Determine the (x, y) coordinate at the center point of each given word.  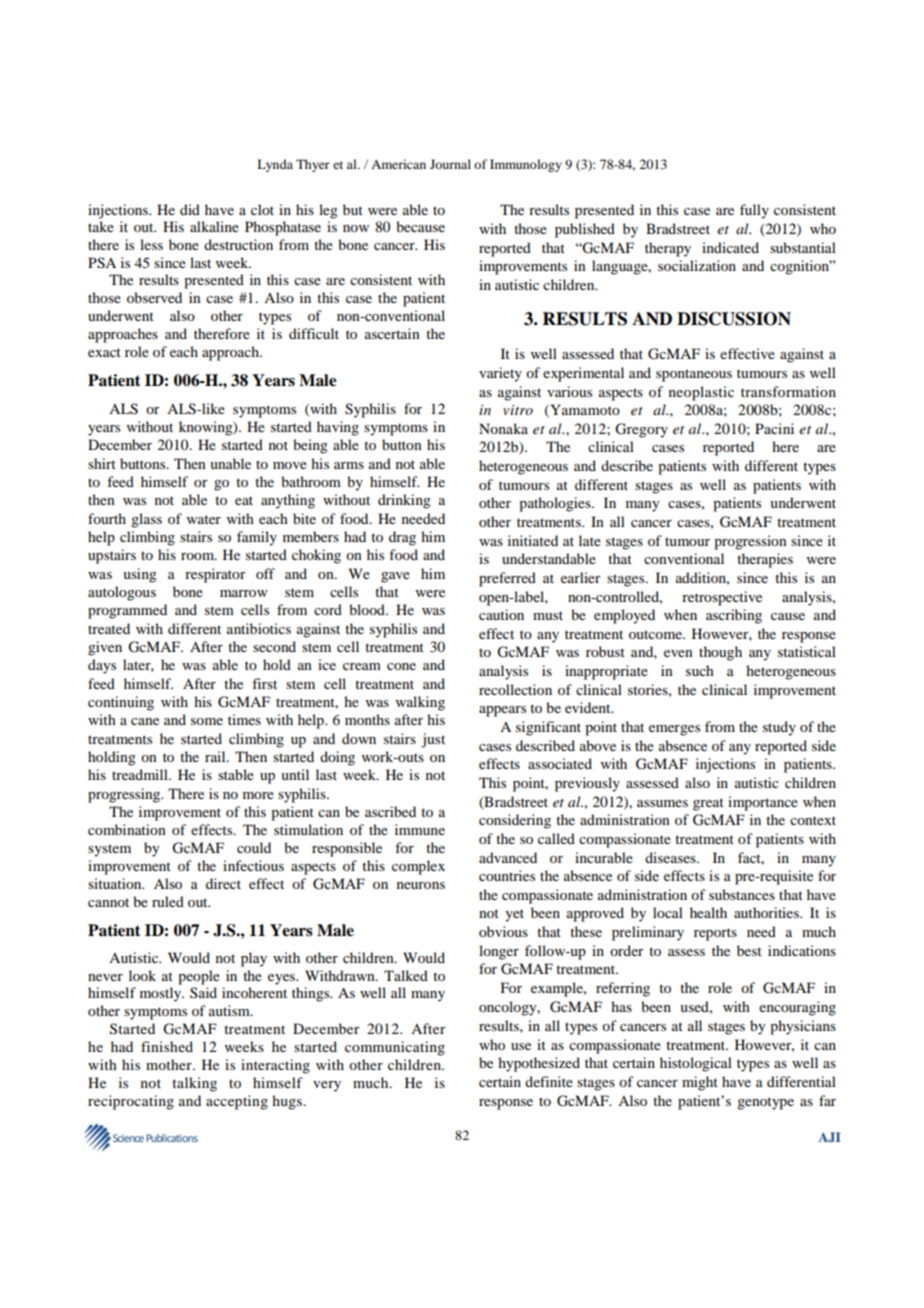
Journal (450, 164)
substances (742, 894)
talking (194, 1084)
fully (754, 211)
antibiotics (259, 628)
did (190, 209)
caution (501, 614)
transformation (788, 391)
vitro (518, 410)
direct (223, 883)
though (720, 653)
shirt (102, 463)
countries (507, 875)
